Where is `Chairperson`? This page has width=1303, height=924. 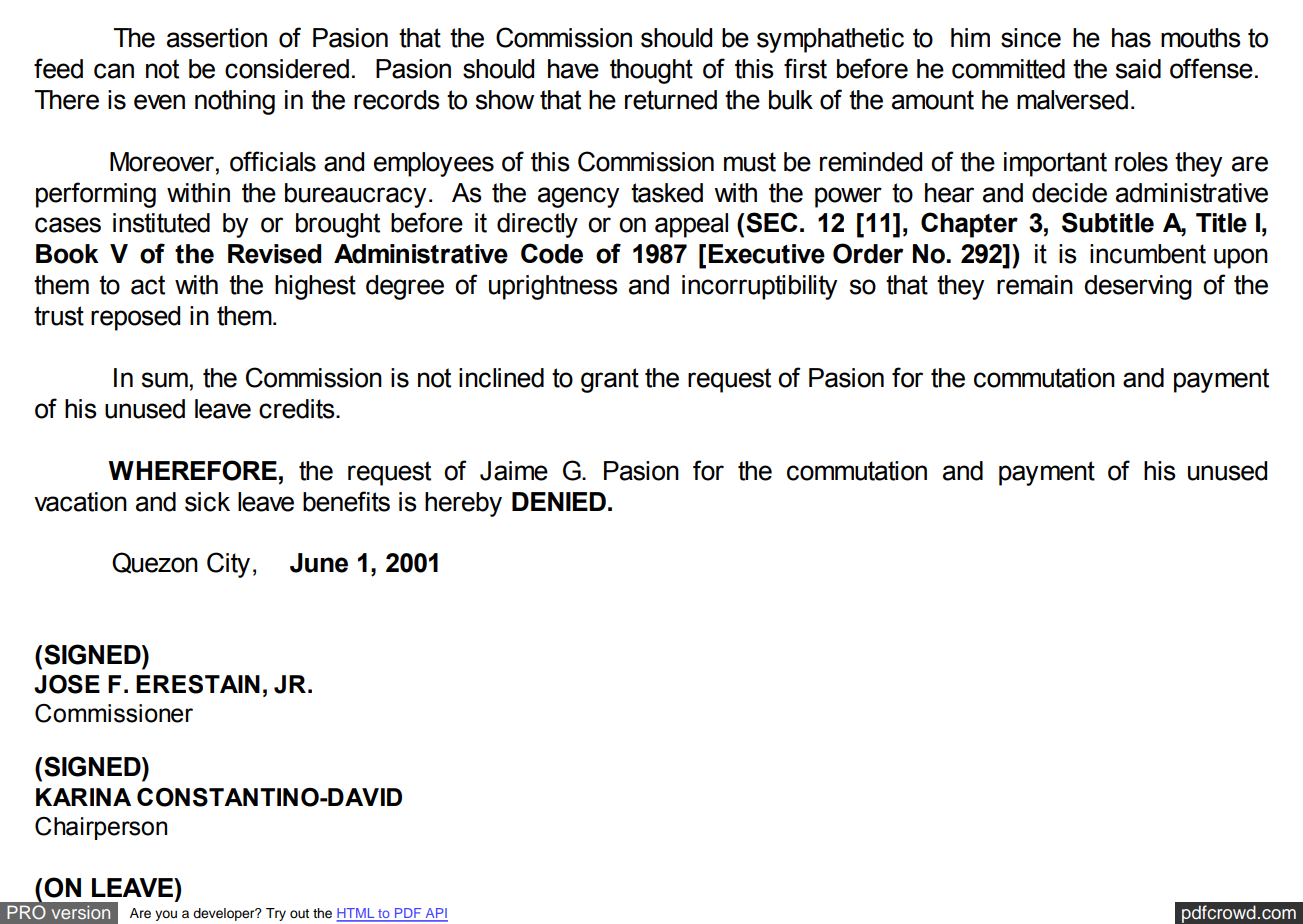
Chairperson is located at coordinates (101, 828).
